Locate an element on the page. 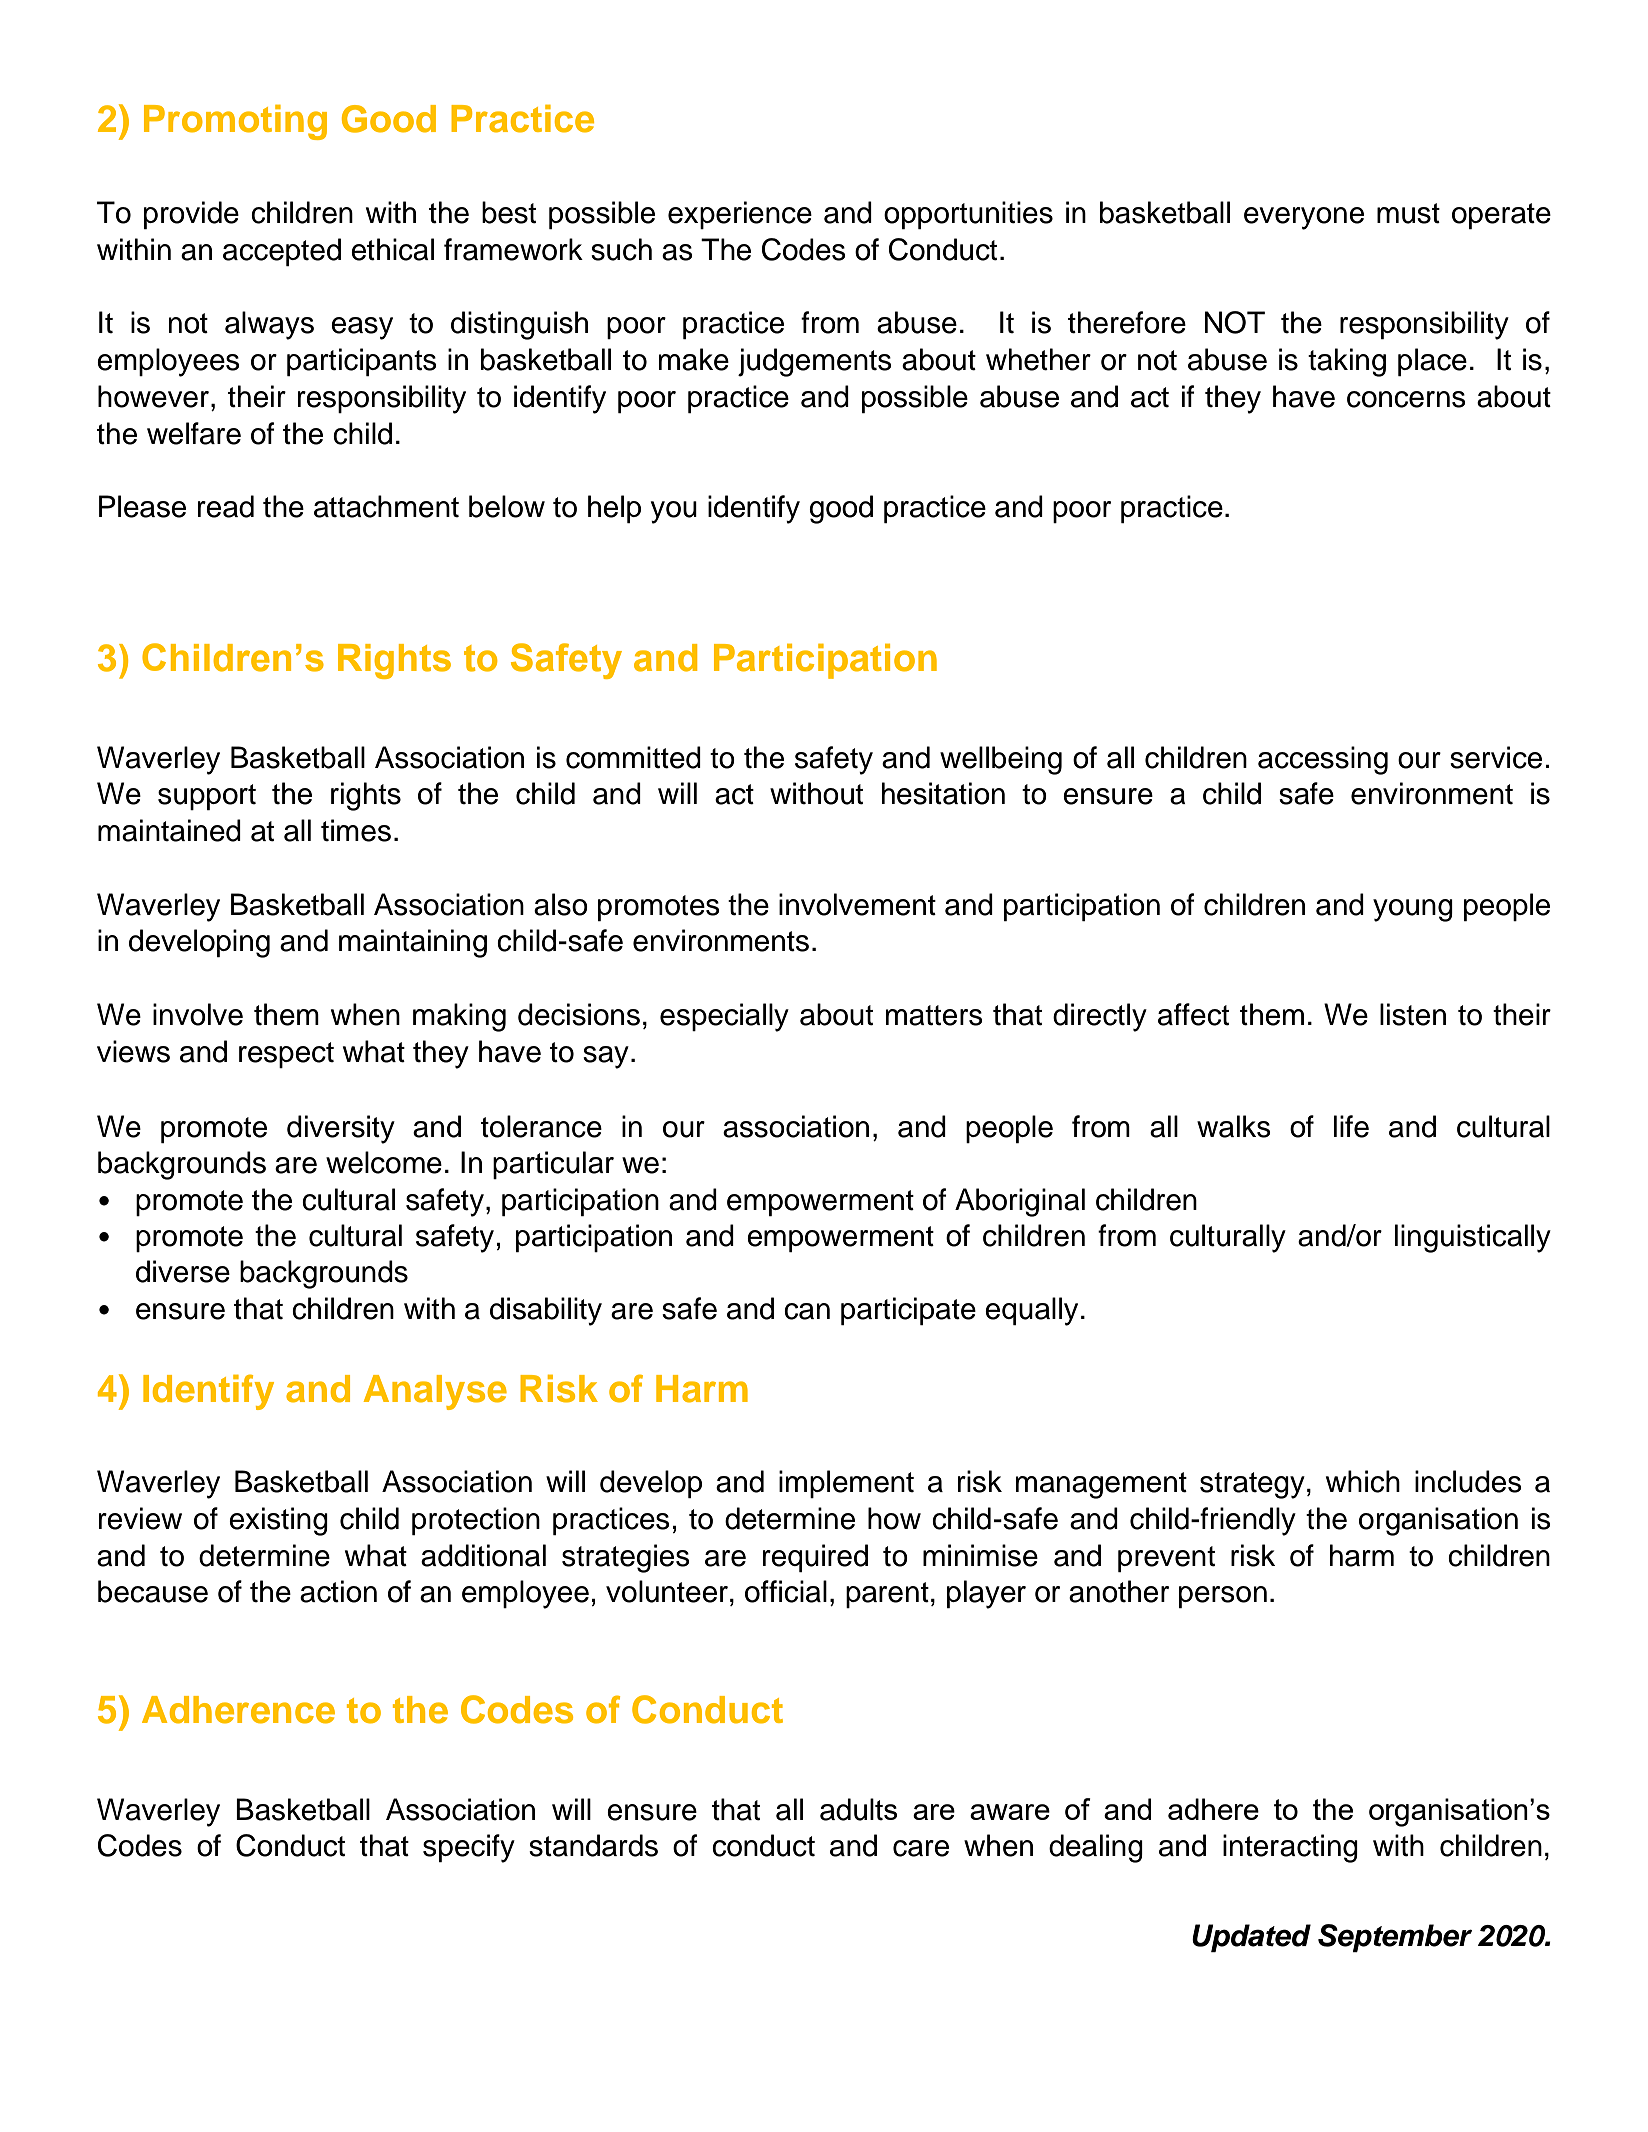  specify is located at coordinates (469, 1848).
